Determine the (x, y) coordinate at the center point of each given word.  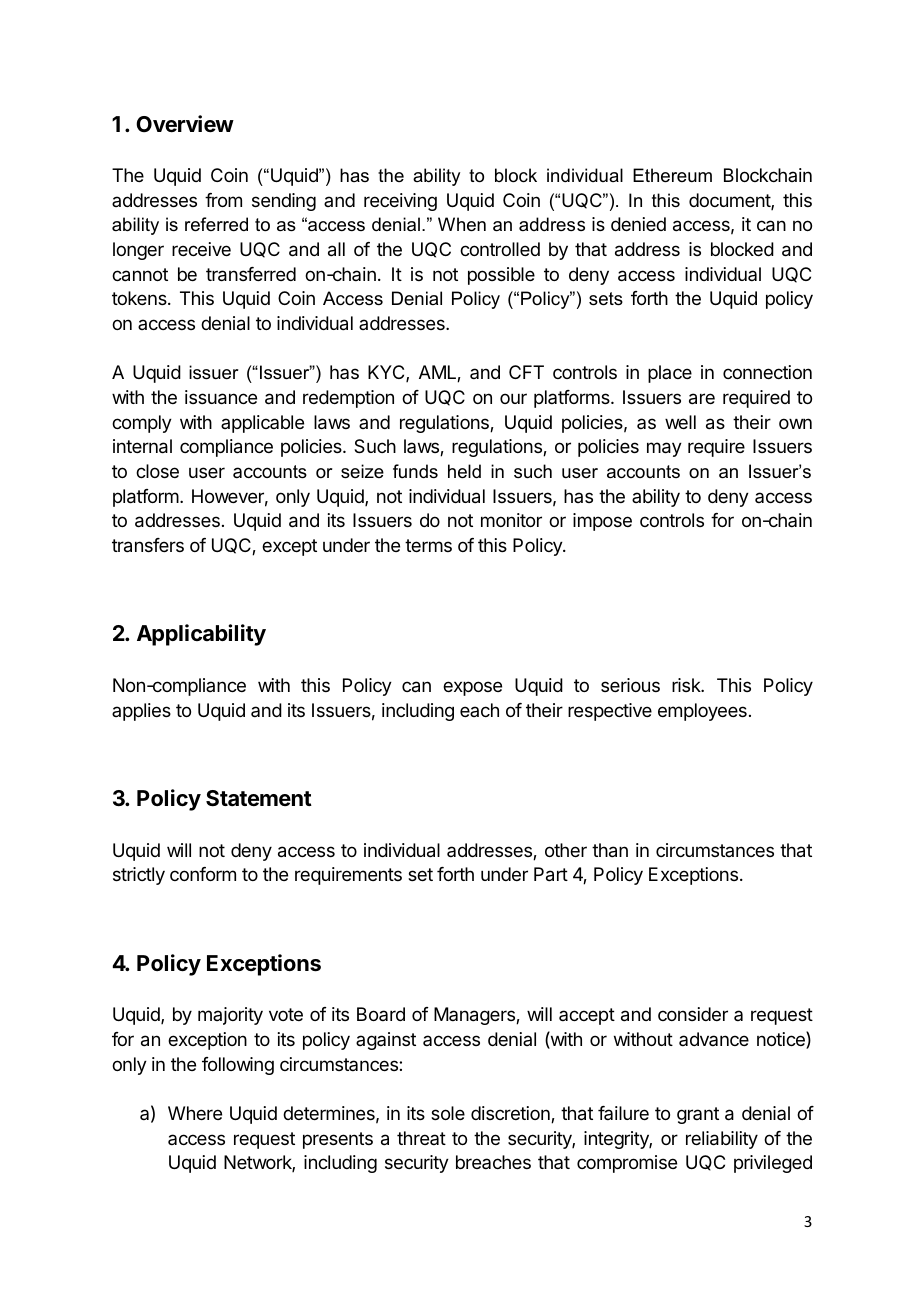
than (610, 850)
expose (472, 688)
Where (195, 1113)
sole (448, 1113)
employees (702, 712)
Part (551, 874)
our (513, 398)
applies (141, 712)
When (462, 224)
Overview (185, 124)
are (702, 399)
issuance (221, 397)
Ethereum (672, 175)
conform (203, 874)
